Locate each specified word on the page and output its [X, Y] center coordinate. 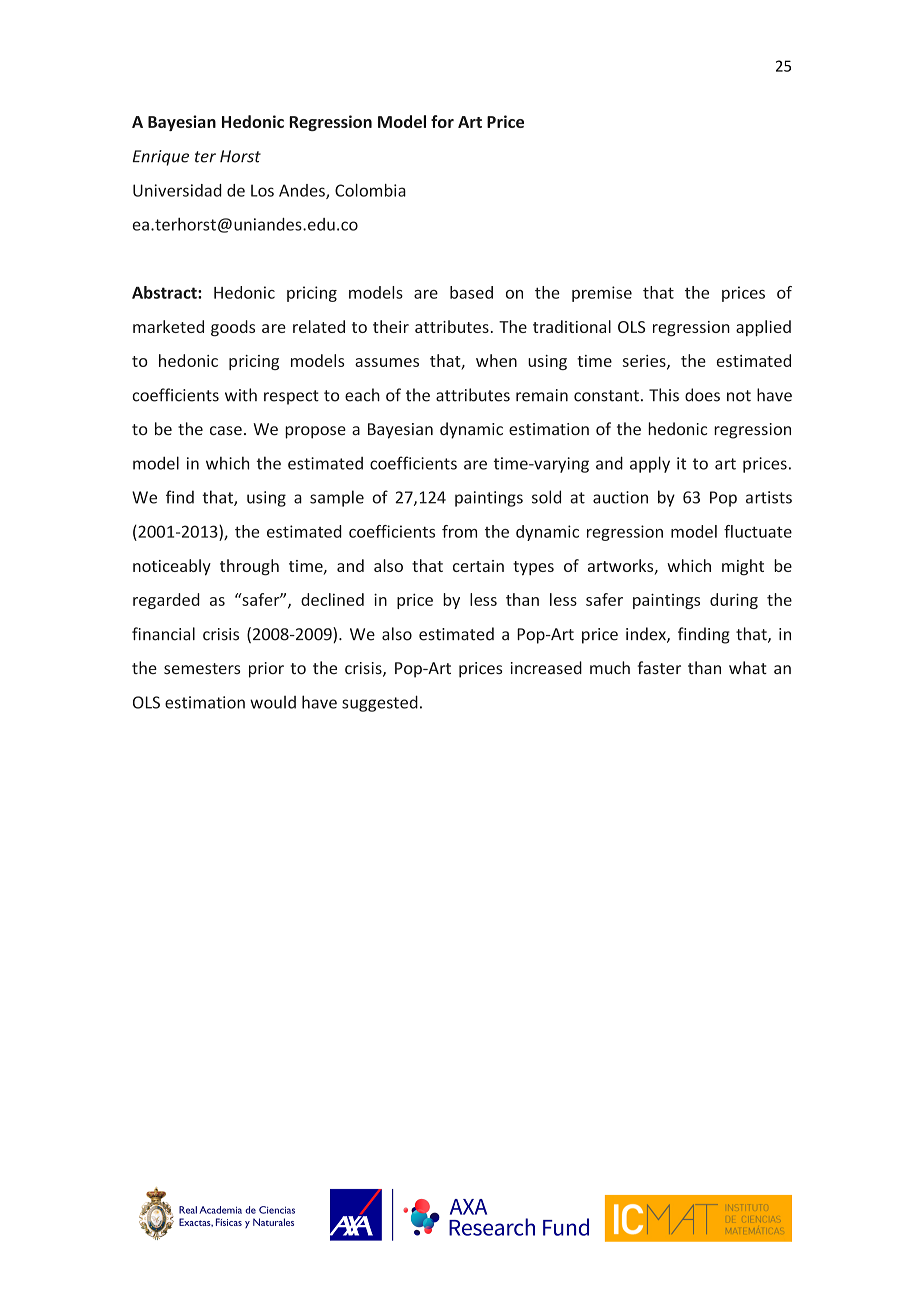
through [249, 567]
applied [763, 328]
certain [478, 566]
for [442, 121]
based [471, 292]
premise [602, 294]
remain [542, 395]
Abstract [165, 292]
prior [266, 670]
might [743, 567]
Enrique [161, 158]
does [702, 395]
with [241, 395]
